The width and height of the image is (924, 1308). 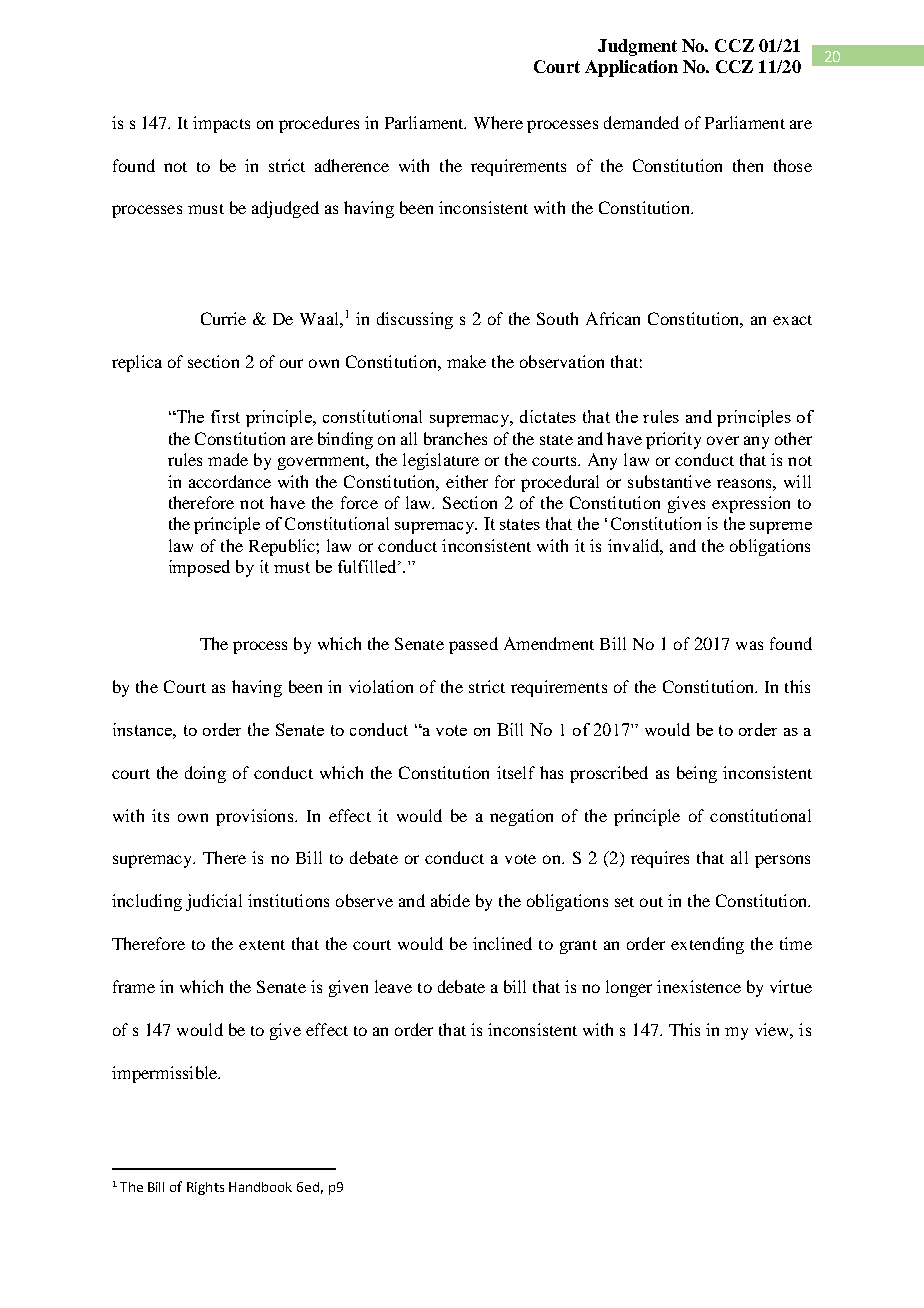 What do you see at coordinates (473, 645) in the image?
I see `passed` at bounding box center [473, 645].
